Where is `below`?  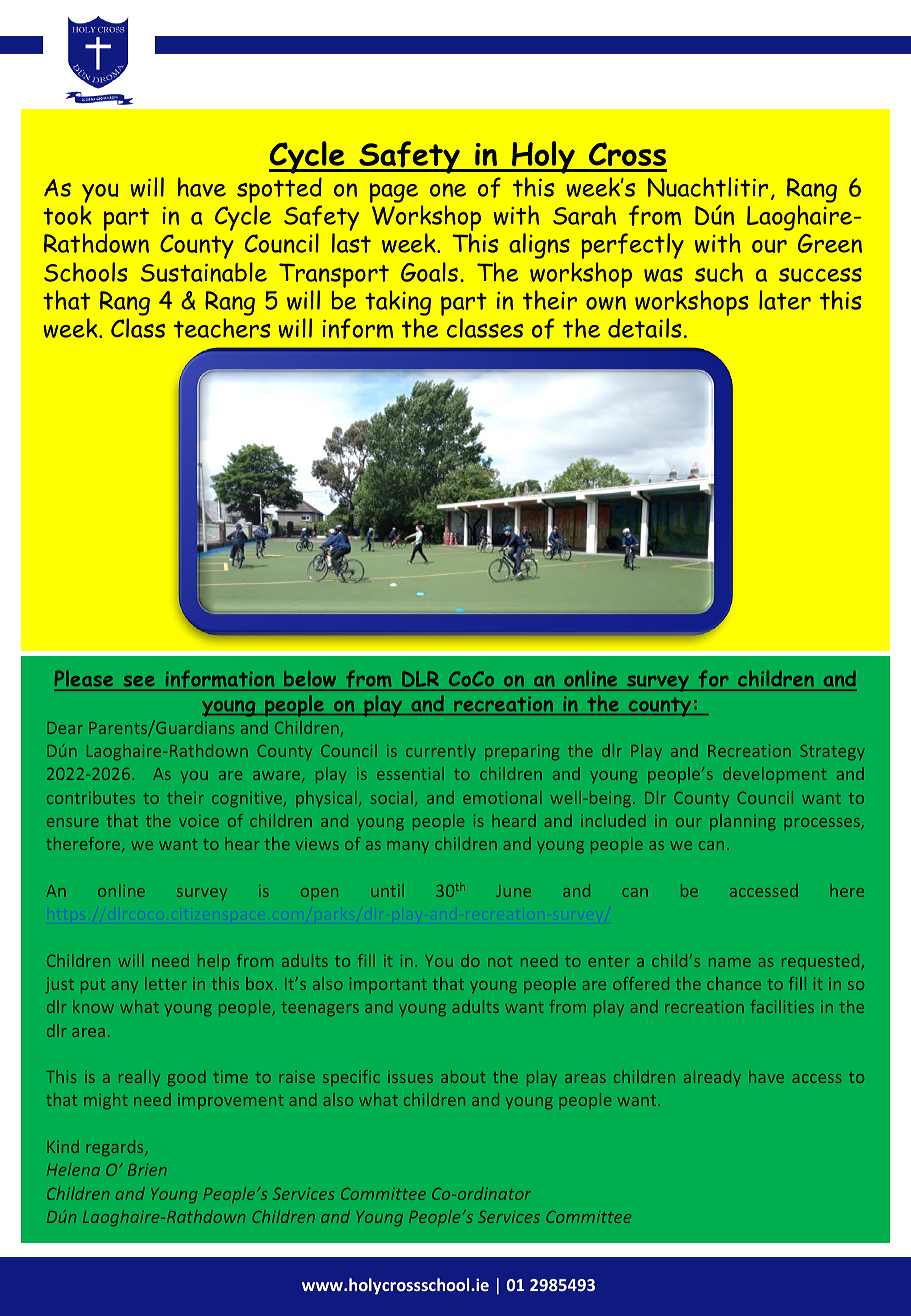
below is located at coordinates (310, 680).
